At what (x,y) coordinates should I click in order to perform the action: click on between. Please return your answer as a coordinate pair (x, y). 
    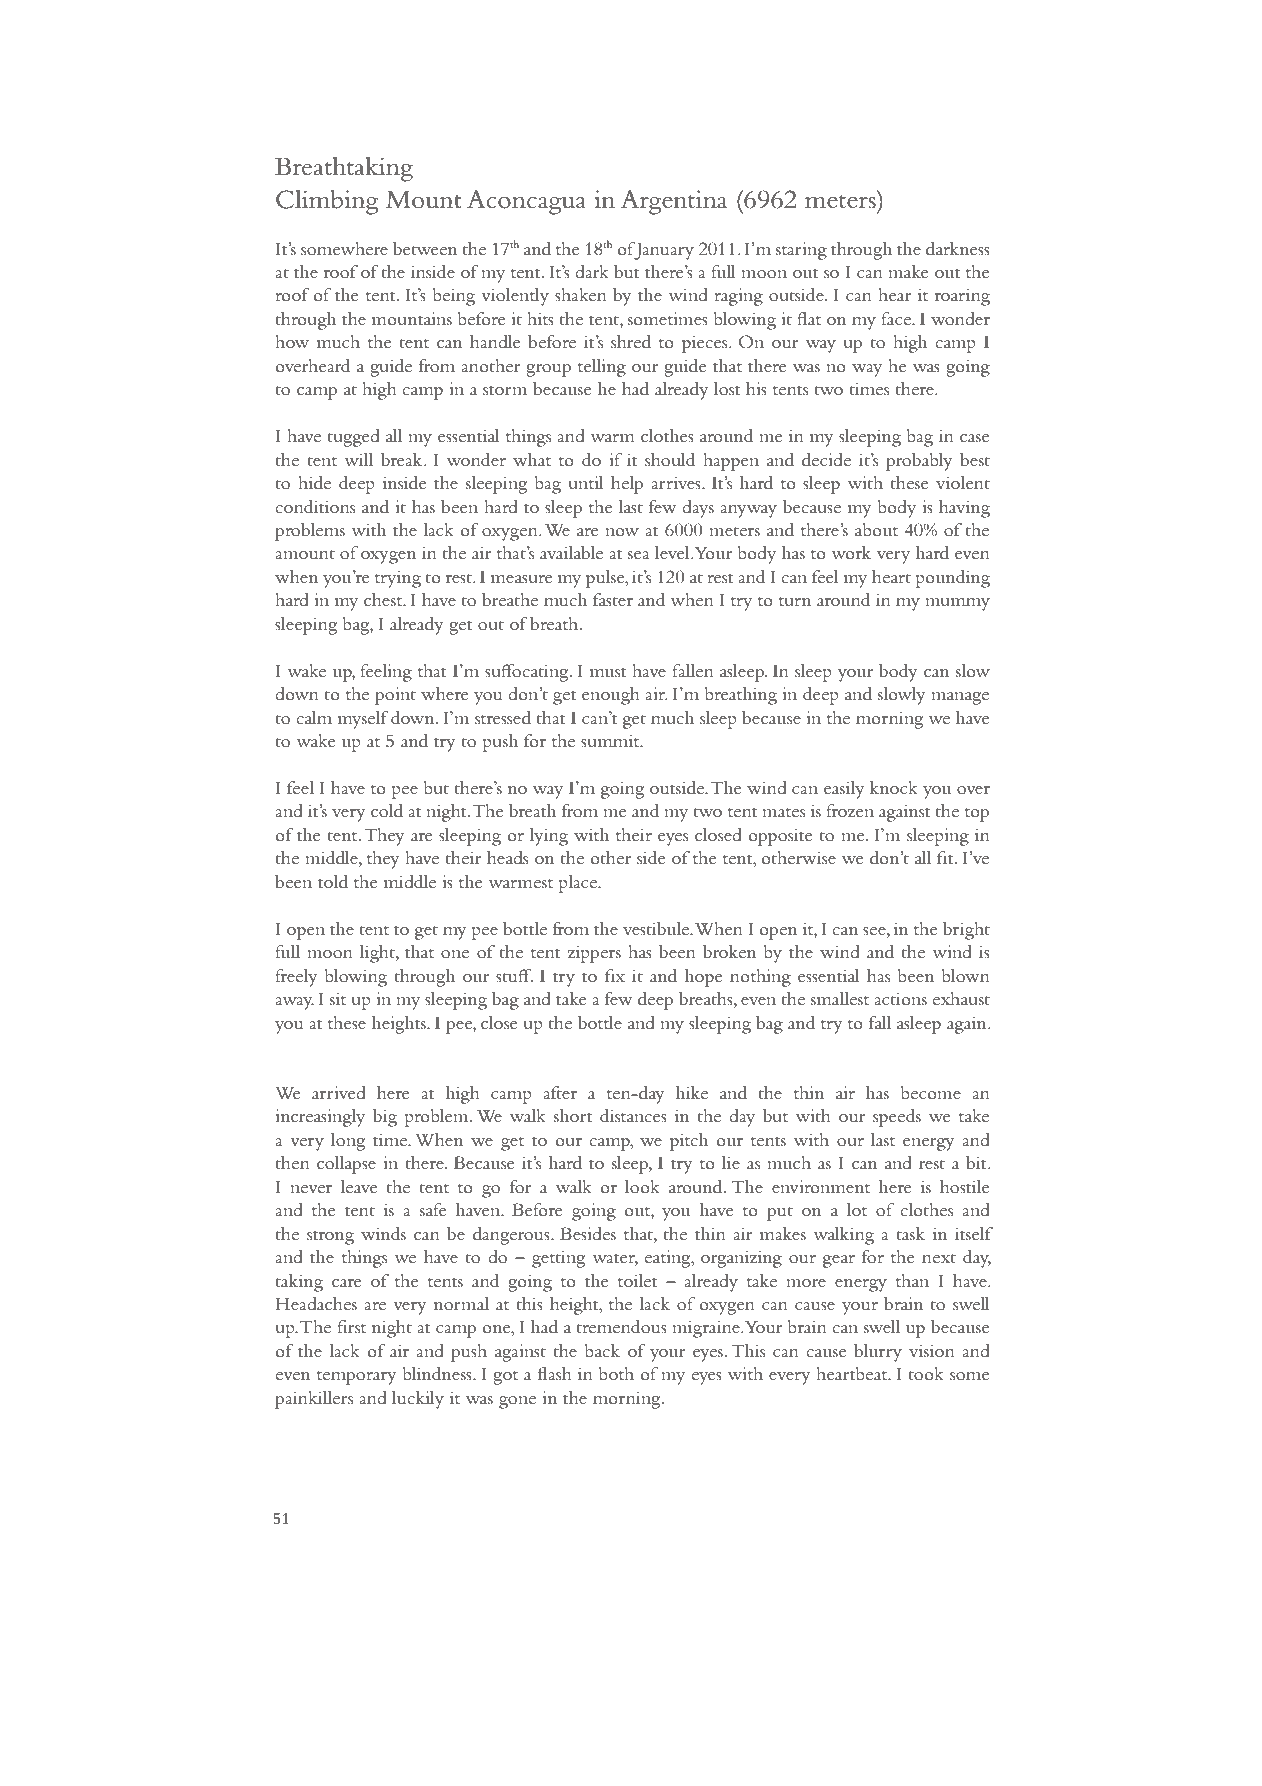
    Looking at the image, I should click on (425, 249).
